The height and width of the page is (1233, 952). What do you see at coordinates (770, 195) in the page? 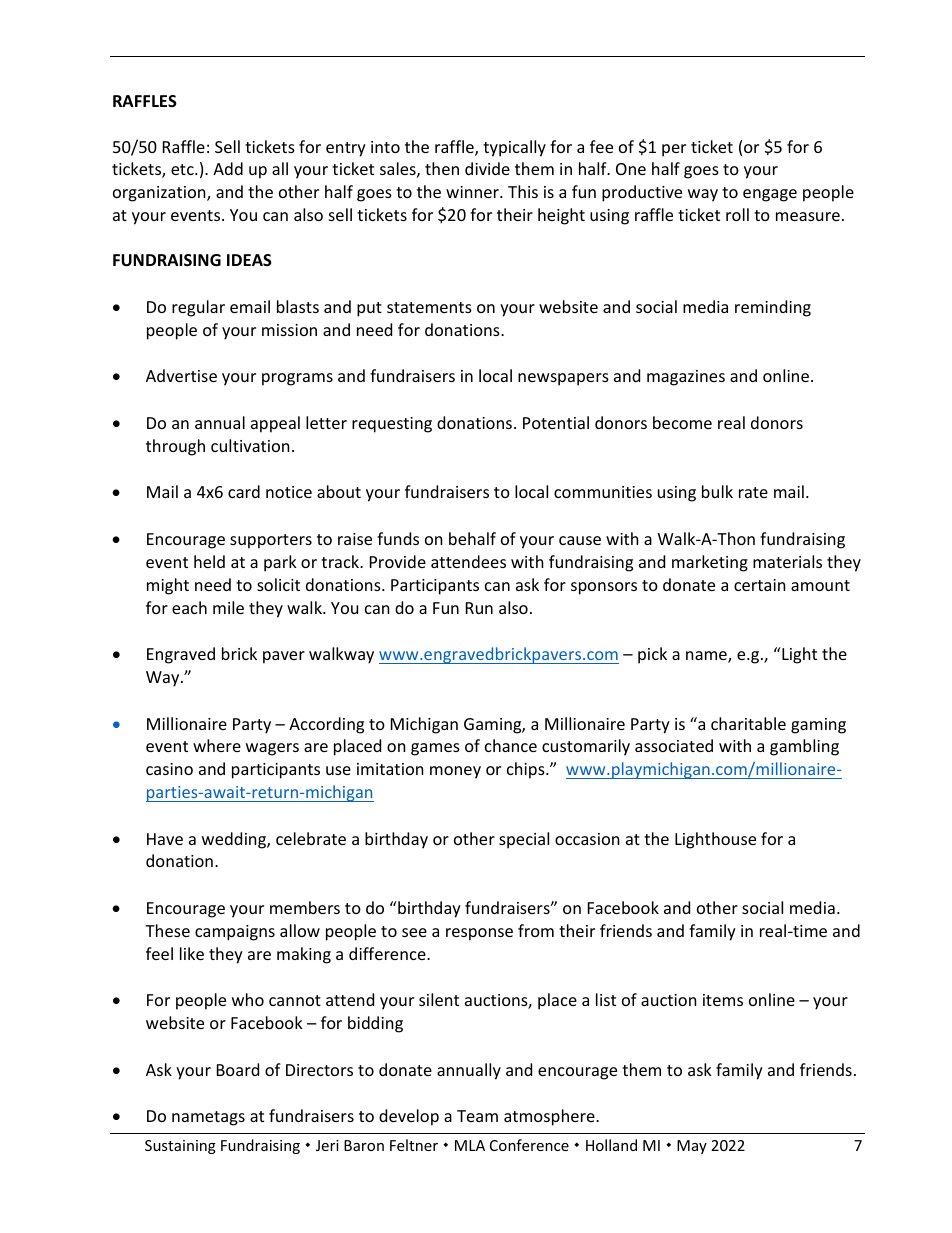
I see `engage` at bounding box center [770, 195].
